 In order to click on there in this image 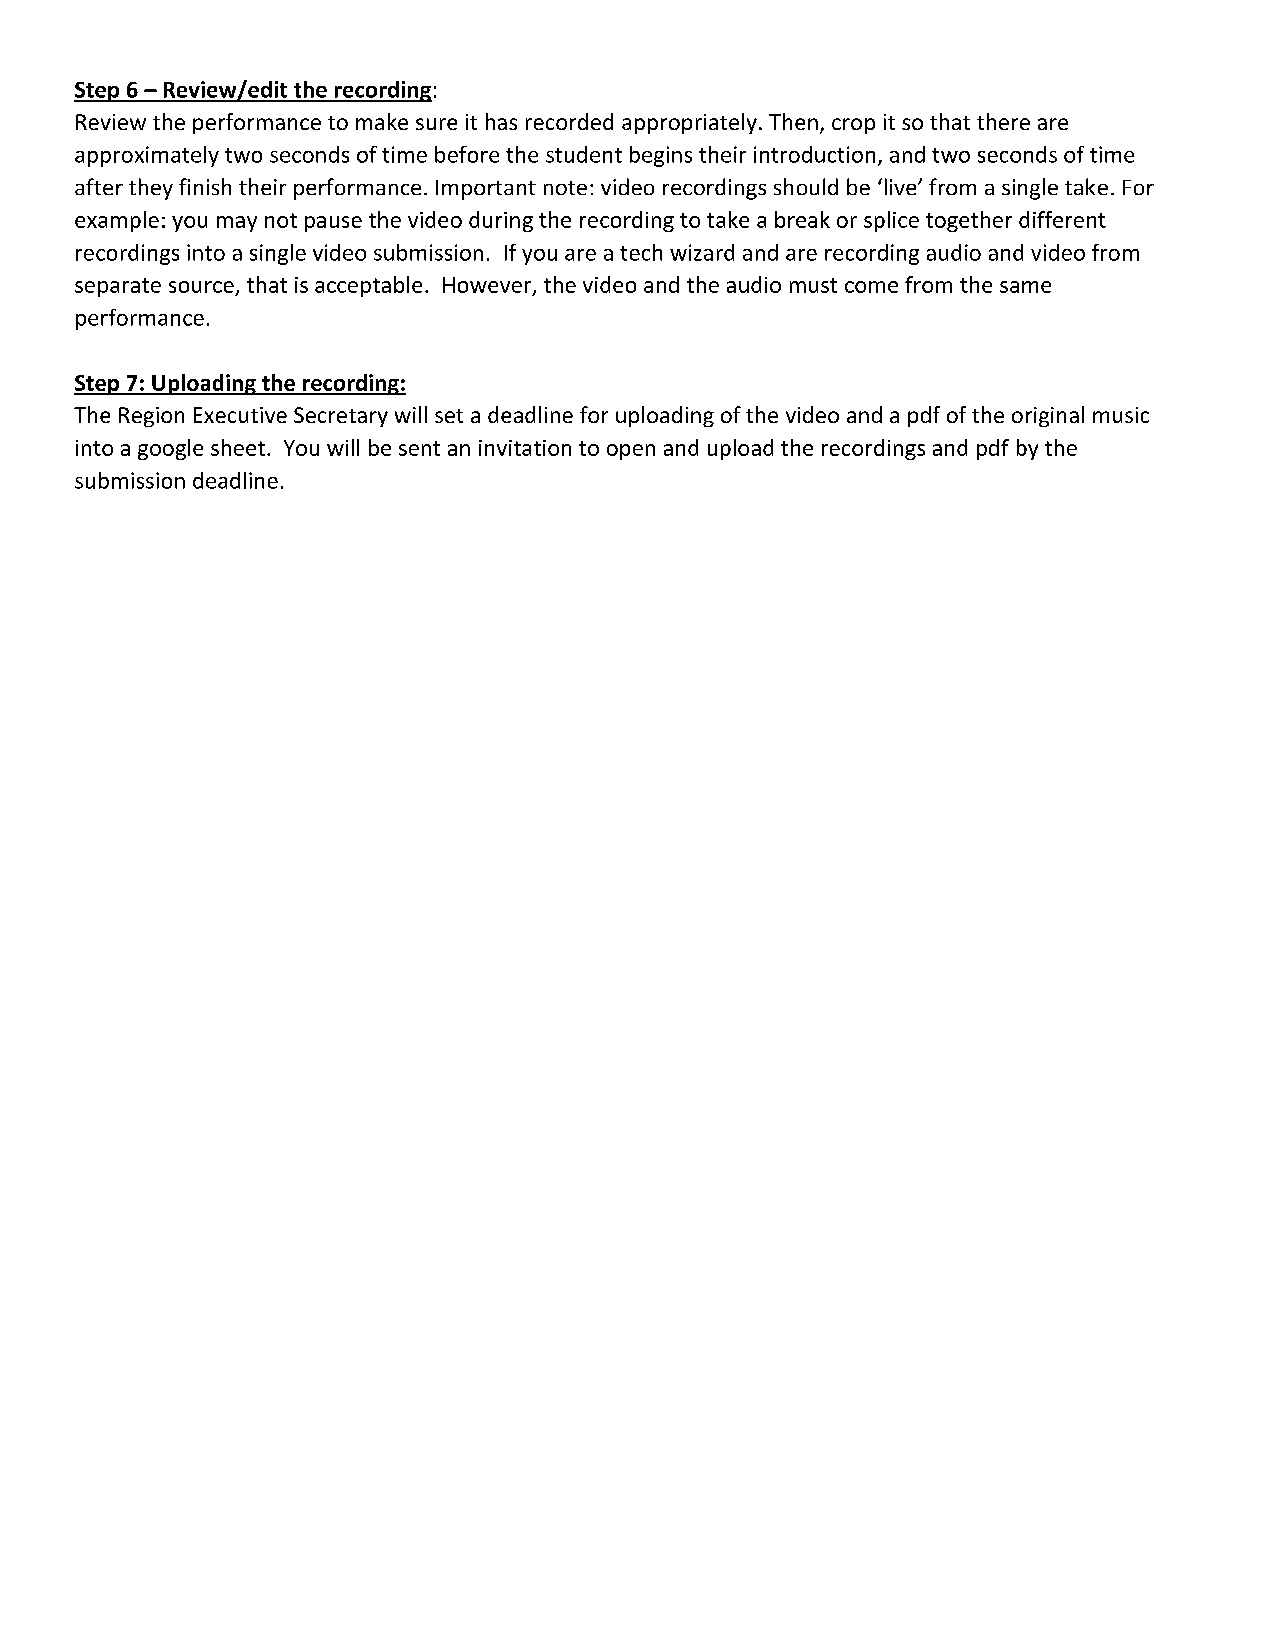, I will do `click(1003, 121)`.
